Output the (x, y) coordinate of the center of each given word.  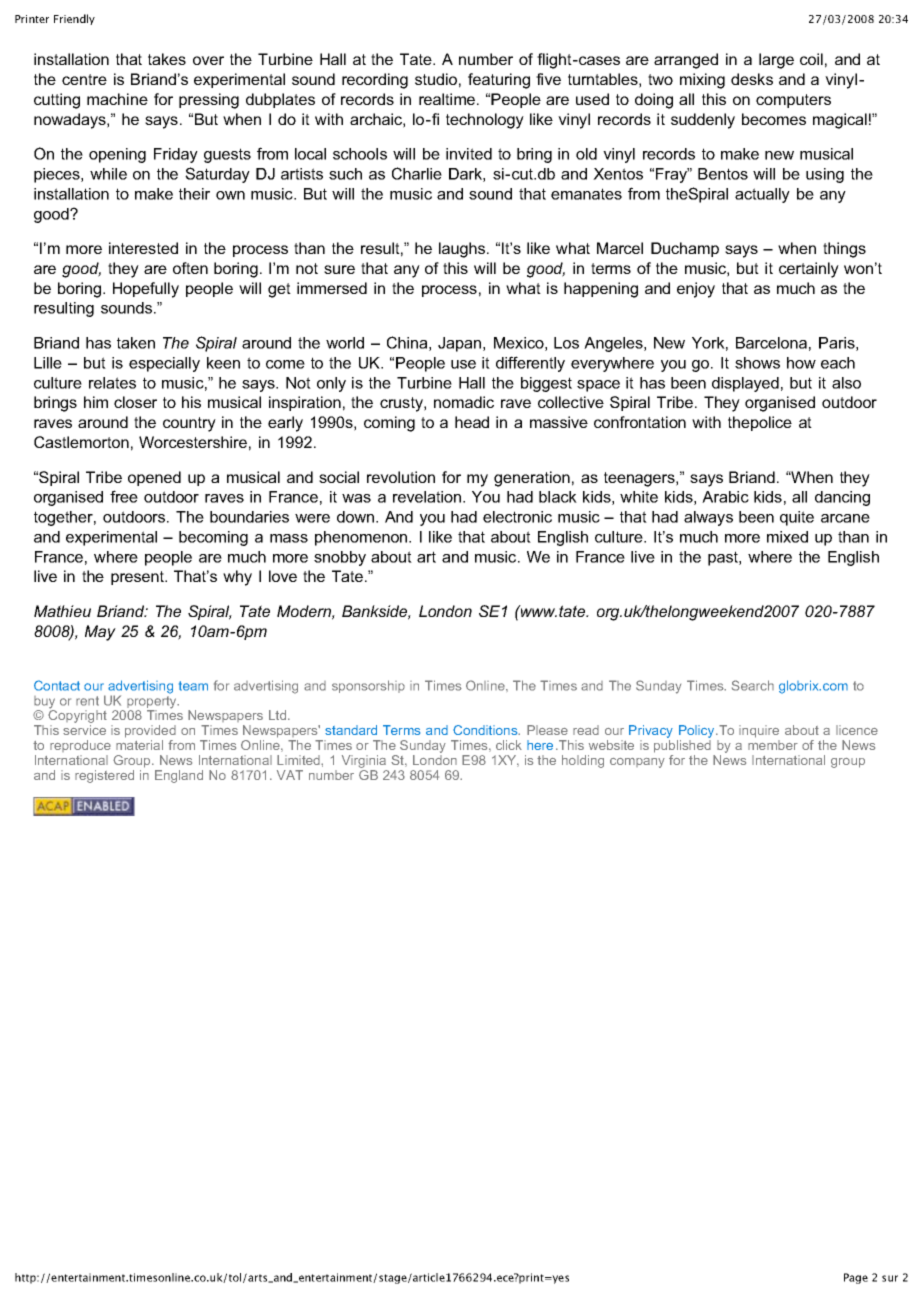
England (179, 776)
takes (167, 59)
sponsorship (368, 686)
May (100, 633)
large (776, 61)
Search (753, 685)
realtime (448, 99)
